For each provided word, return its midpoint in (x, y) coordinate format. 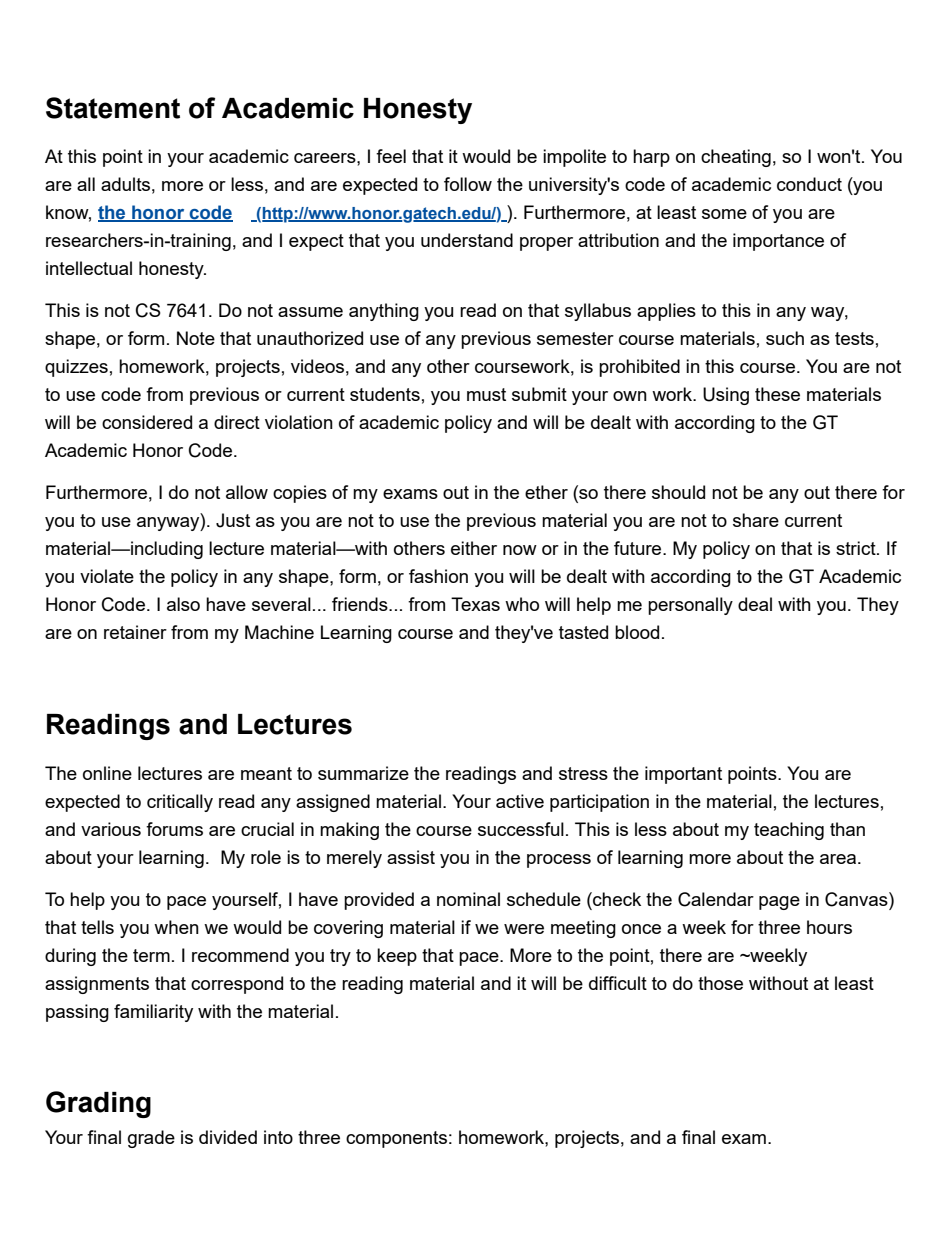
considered (147, 422)
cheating (736, 158)
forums (174, 829)
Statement (113, 108)
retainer (135, 632)
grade (151, 1139)
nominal (468, 899)
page (779, 903)
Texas (475, 604)
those (720, 983)
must (486, 394)
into (278, 1137)
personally (690, 606)
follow (468, 184)
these (777, 394)
